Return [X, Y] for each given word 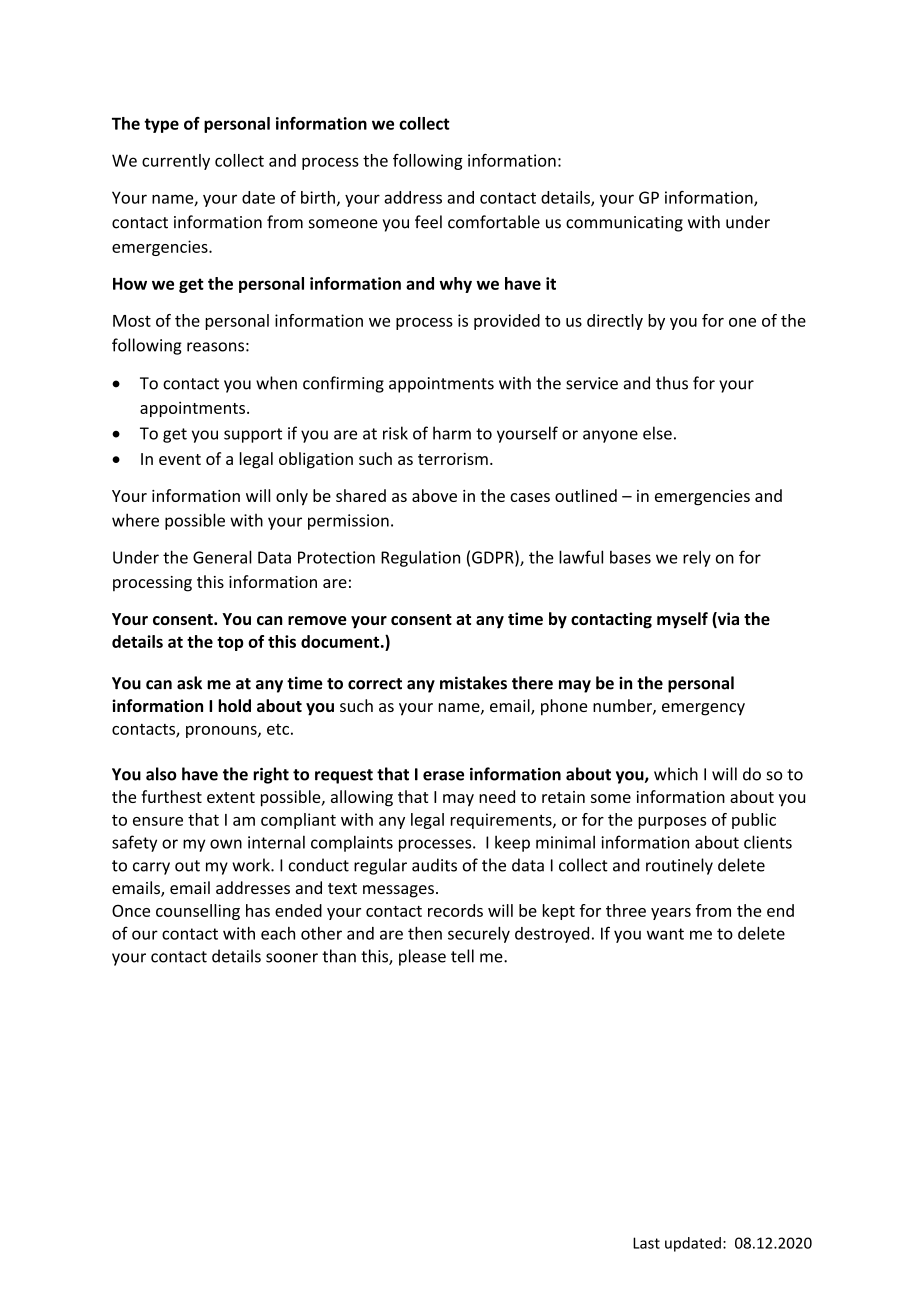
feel [428, 222]
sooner [292, 958]
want [665, 934]
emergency [703, 709]
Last [646, 1243]
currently [176, 162]
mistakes [473, 683]
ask [189, 683]
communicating [624, 224]
